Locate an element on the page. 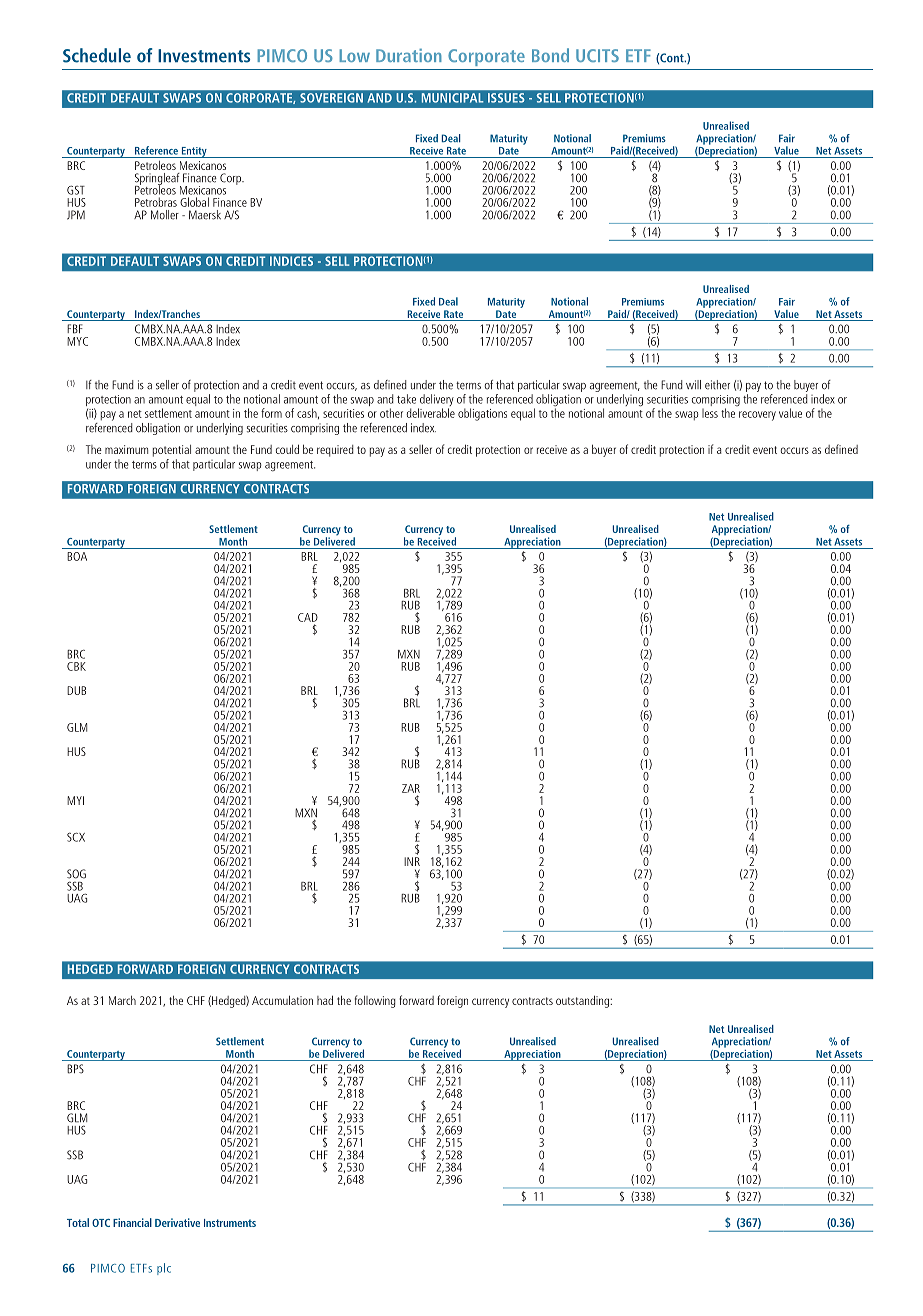 Image resolution: width=923 pixels, height=1316 pixels. less is located at coordinates (710, 413).
